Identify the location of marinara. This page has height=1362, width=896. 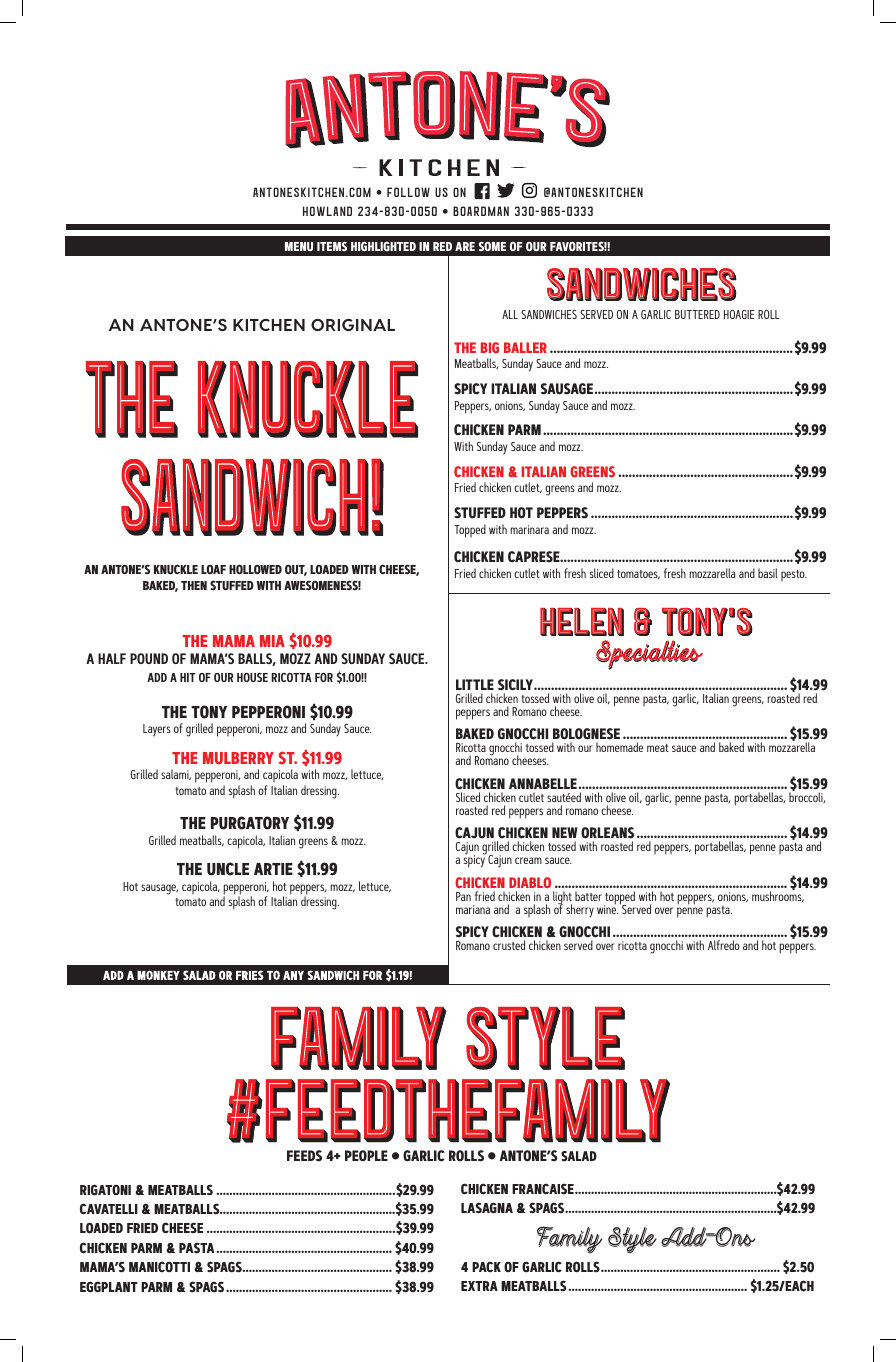
(529, 529).
